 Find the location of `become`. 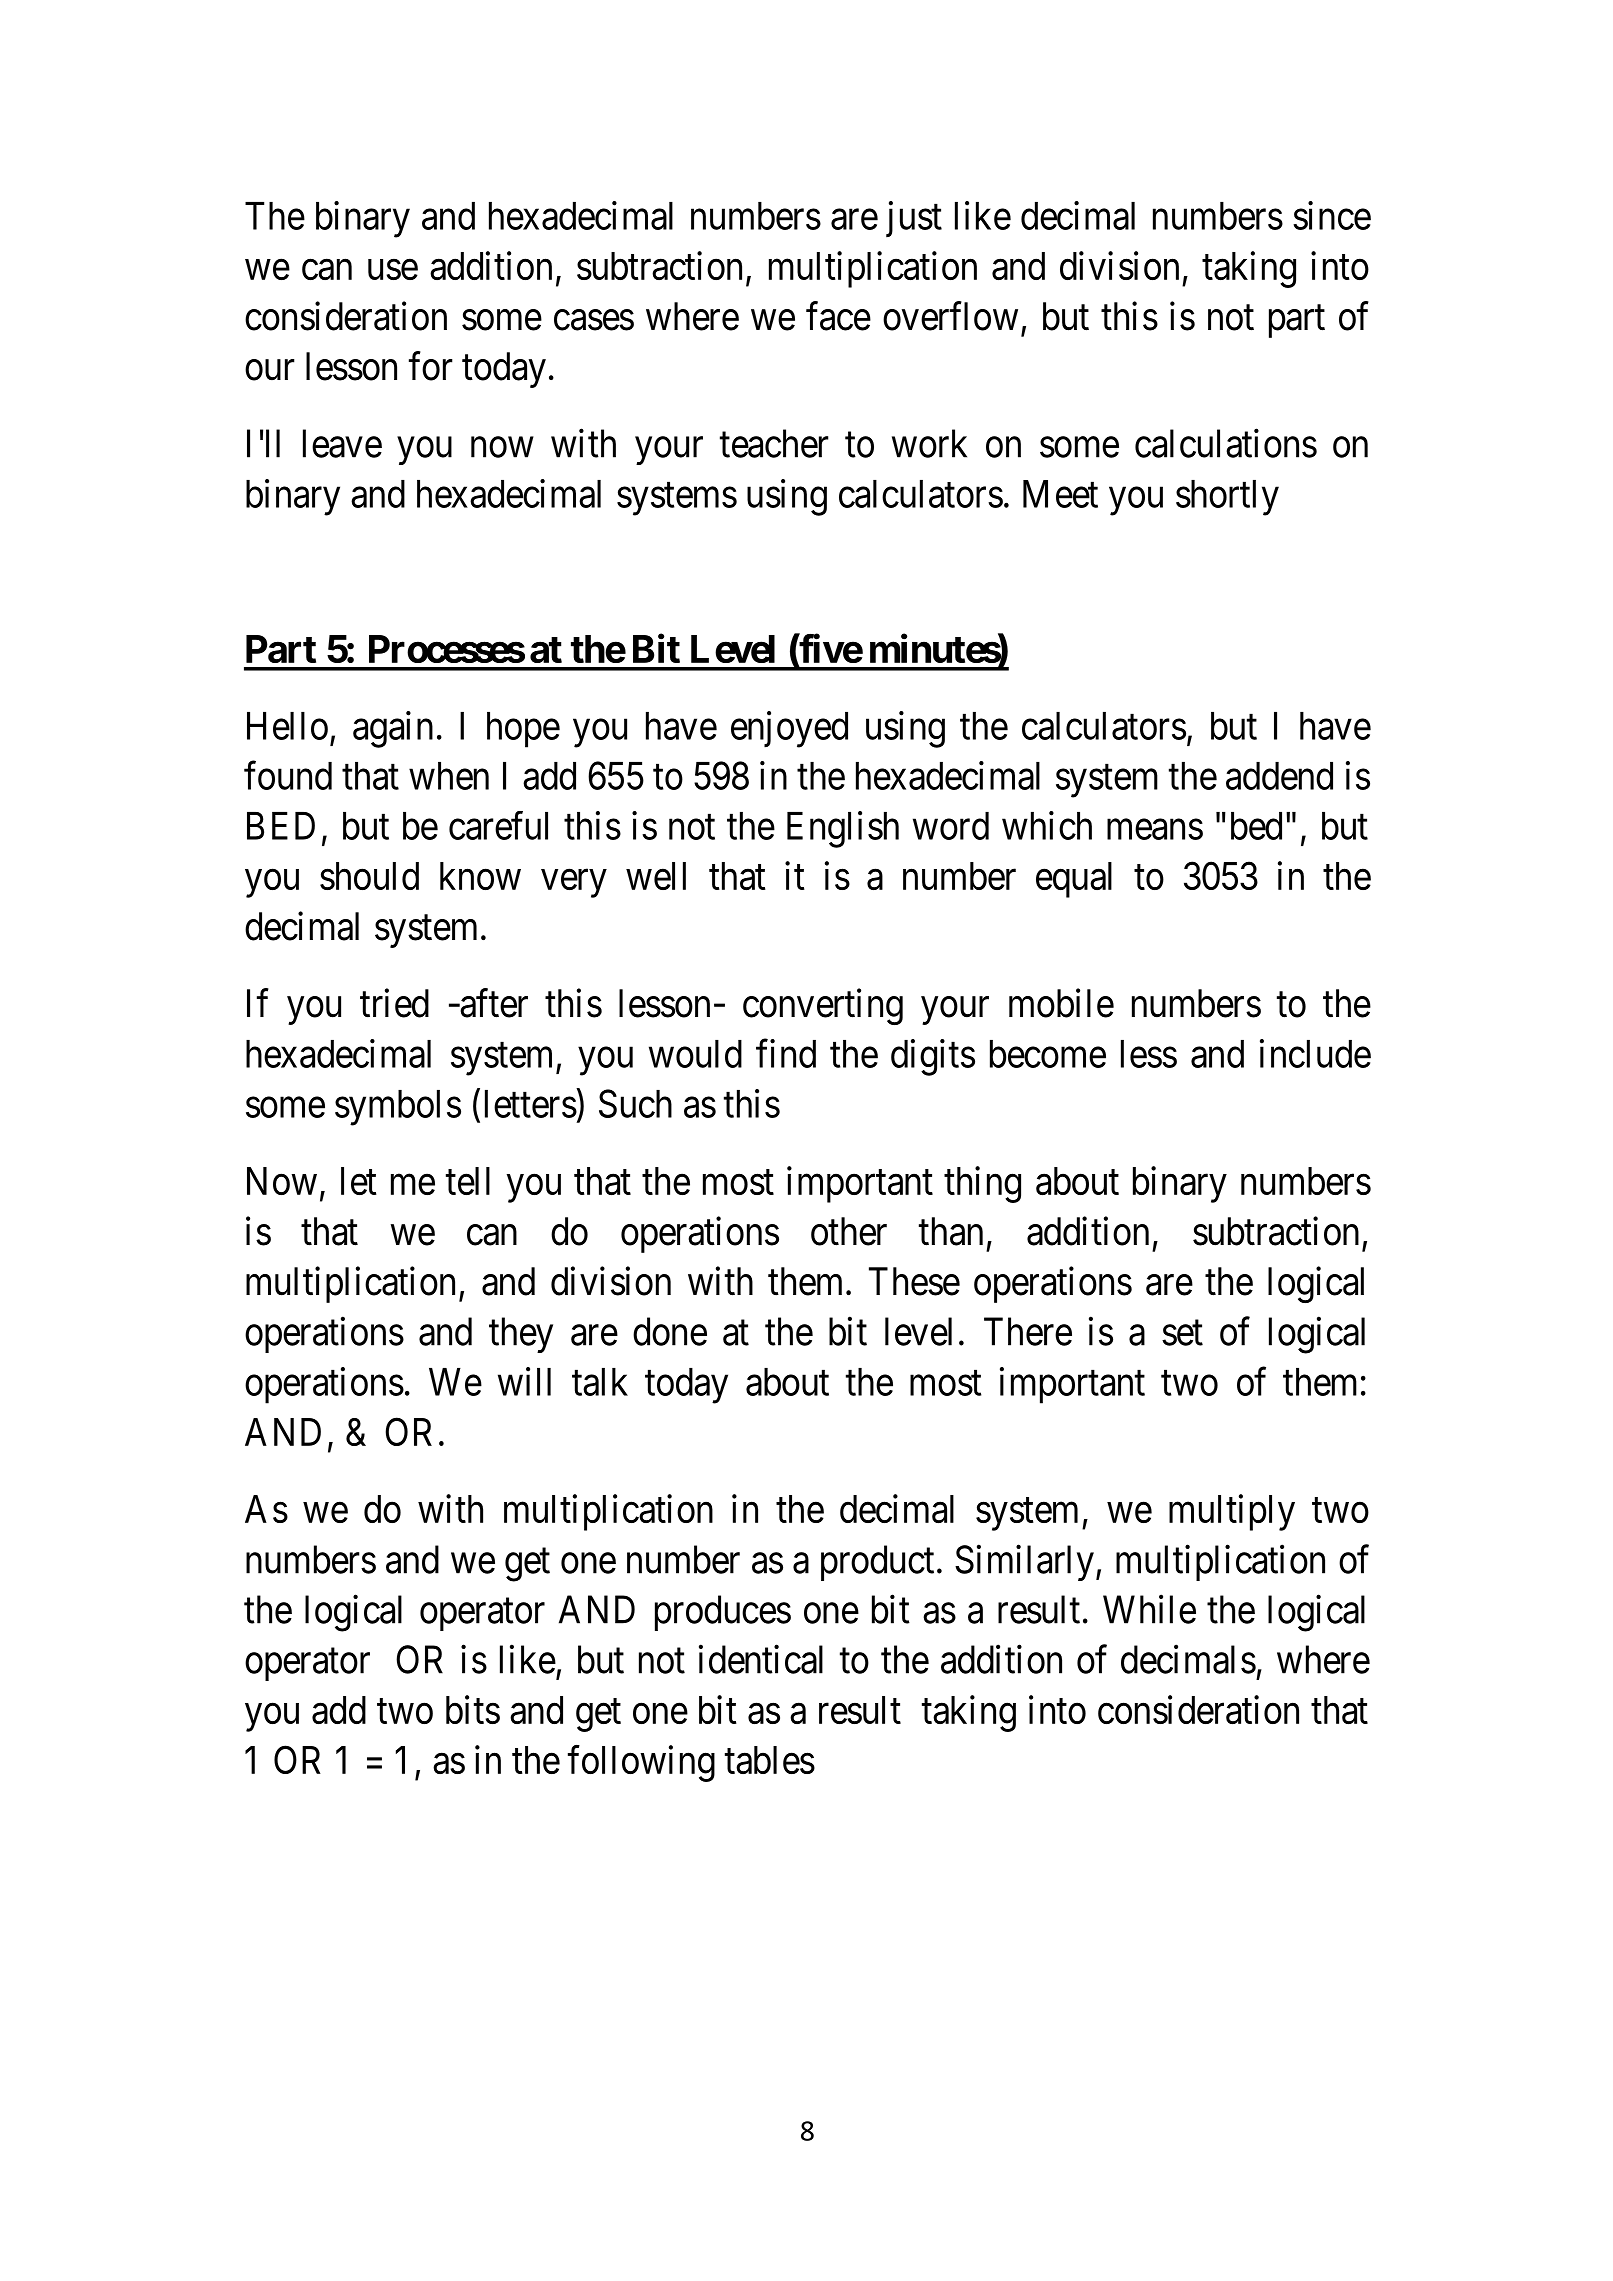

become is located at coordinates (1048, 1054).
